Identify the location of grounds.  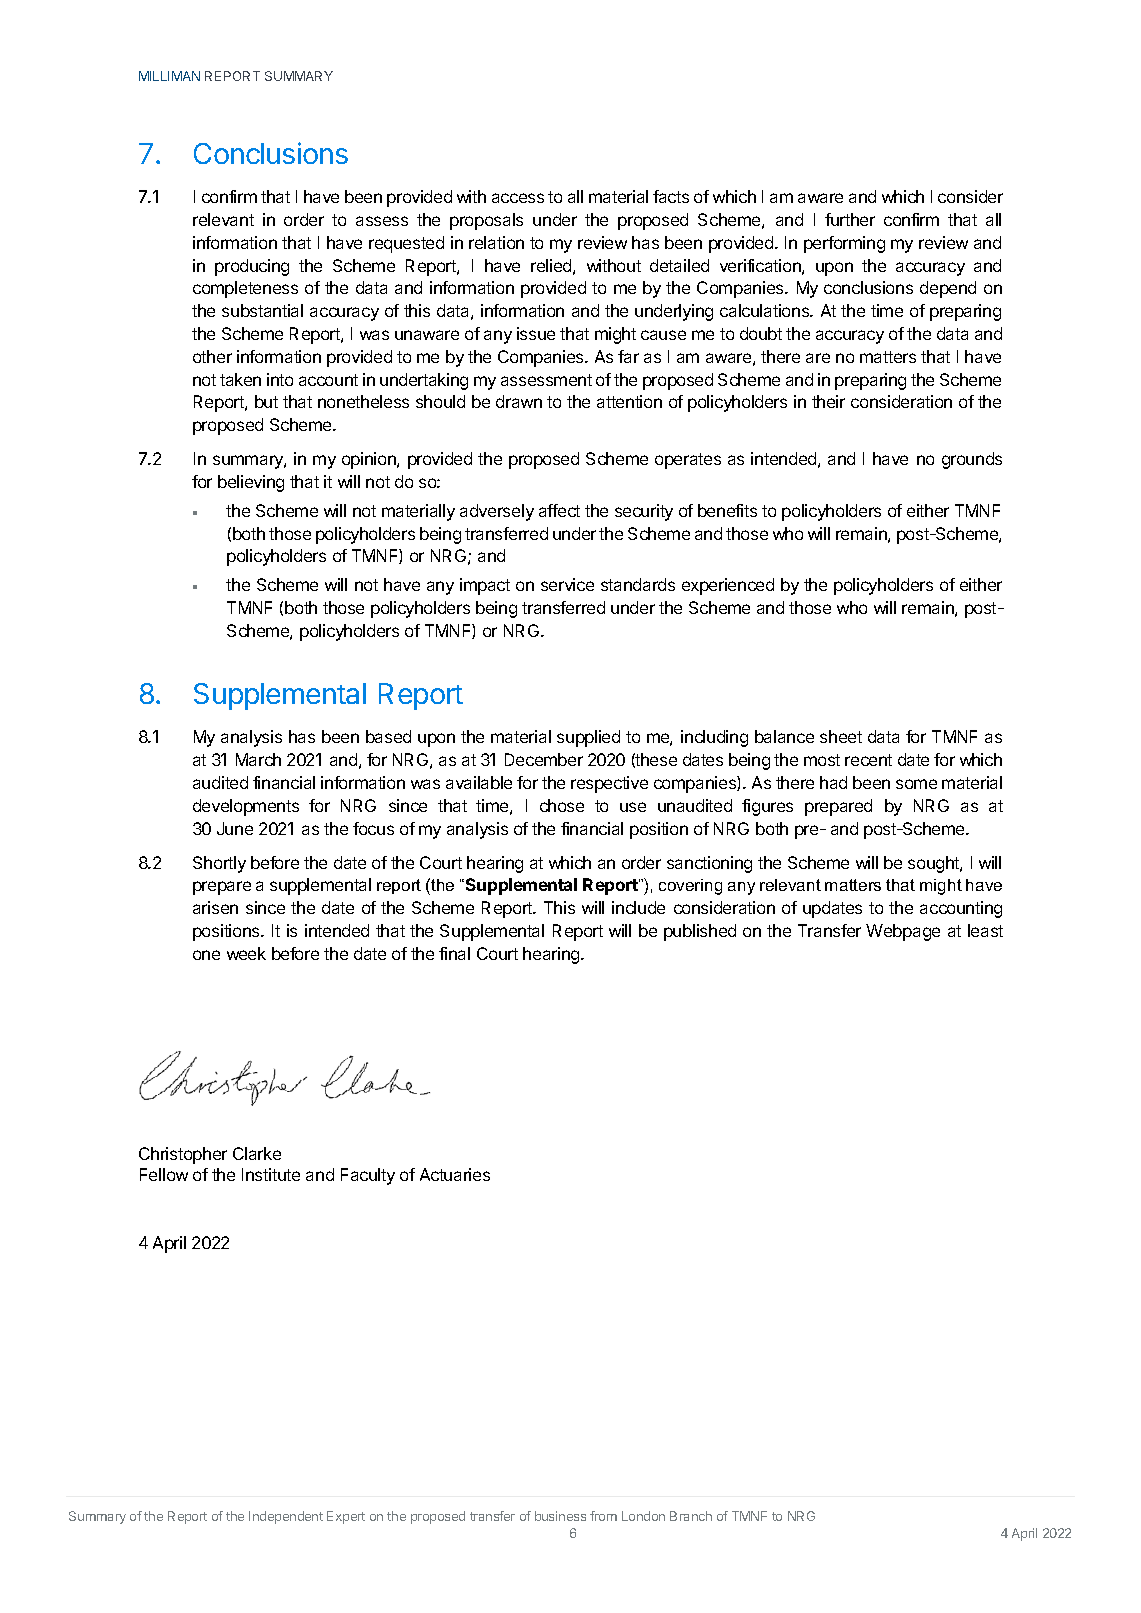
(972, 460).
